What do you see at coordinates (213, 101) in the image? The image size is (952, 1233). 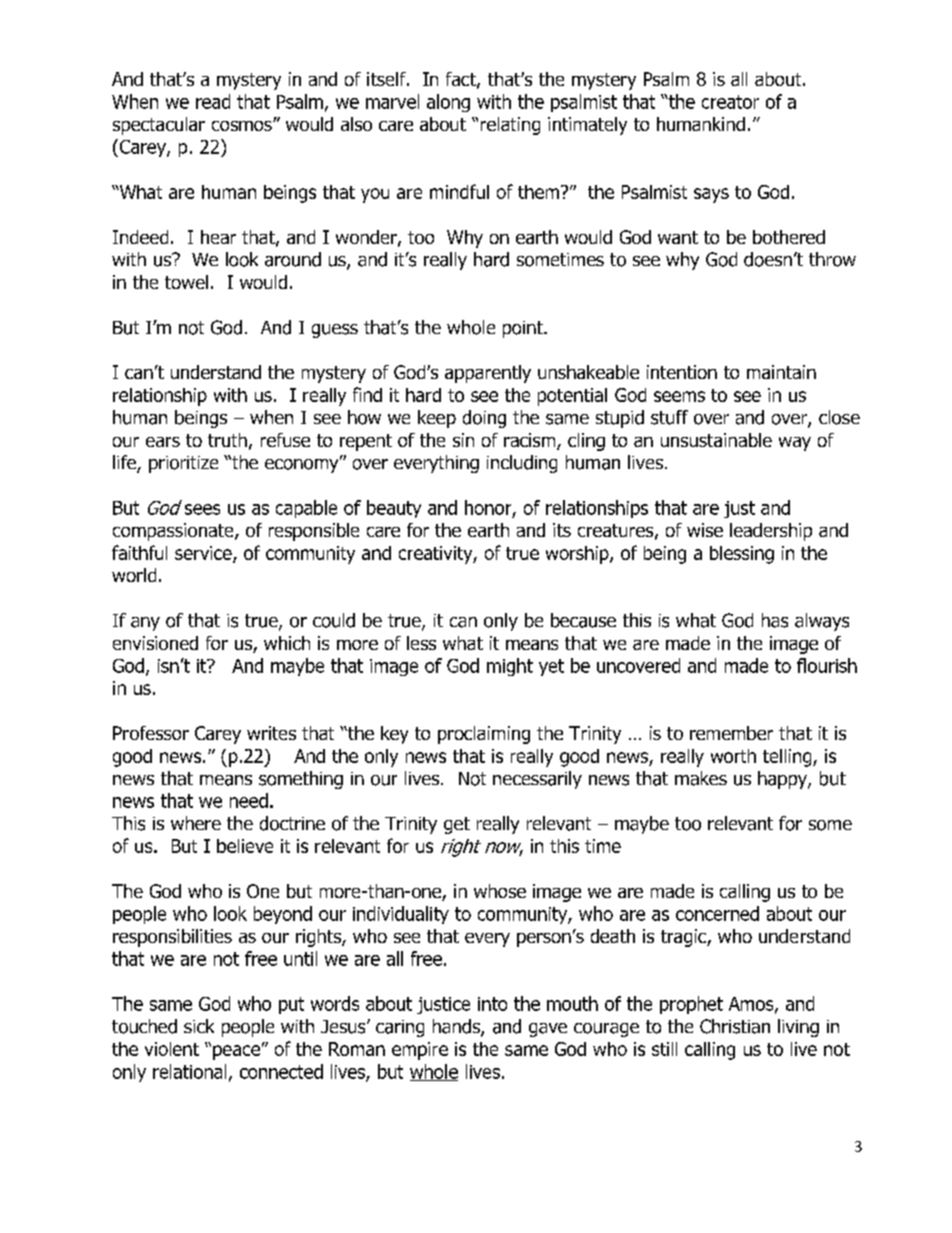 I see `read` at bounding box center [213, 101].
